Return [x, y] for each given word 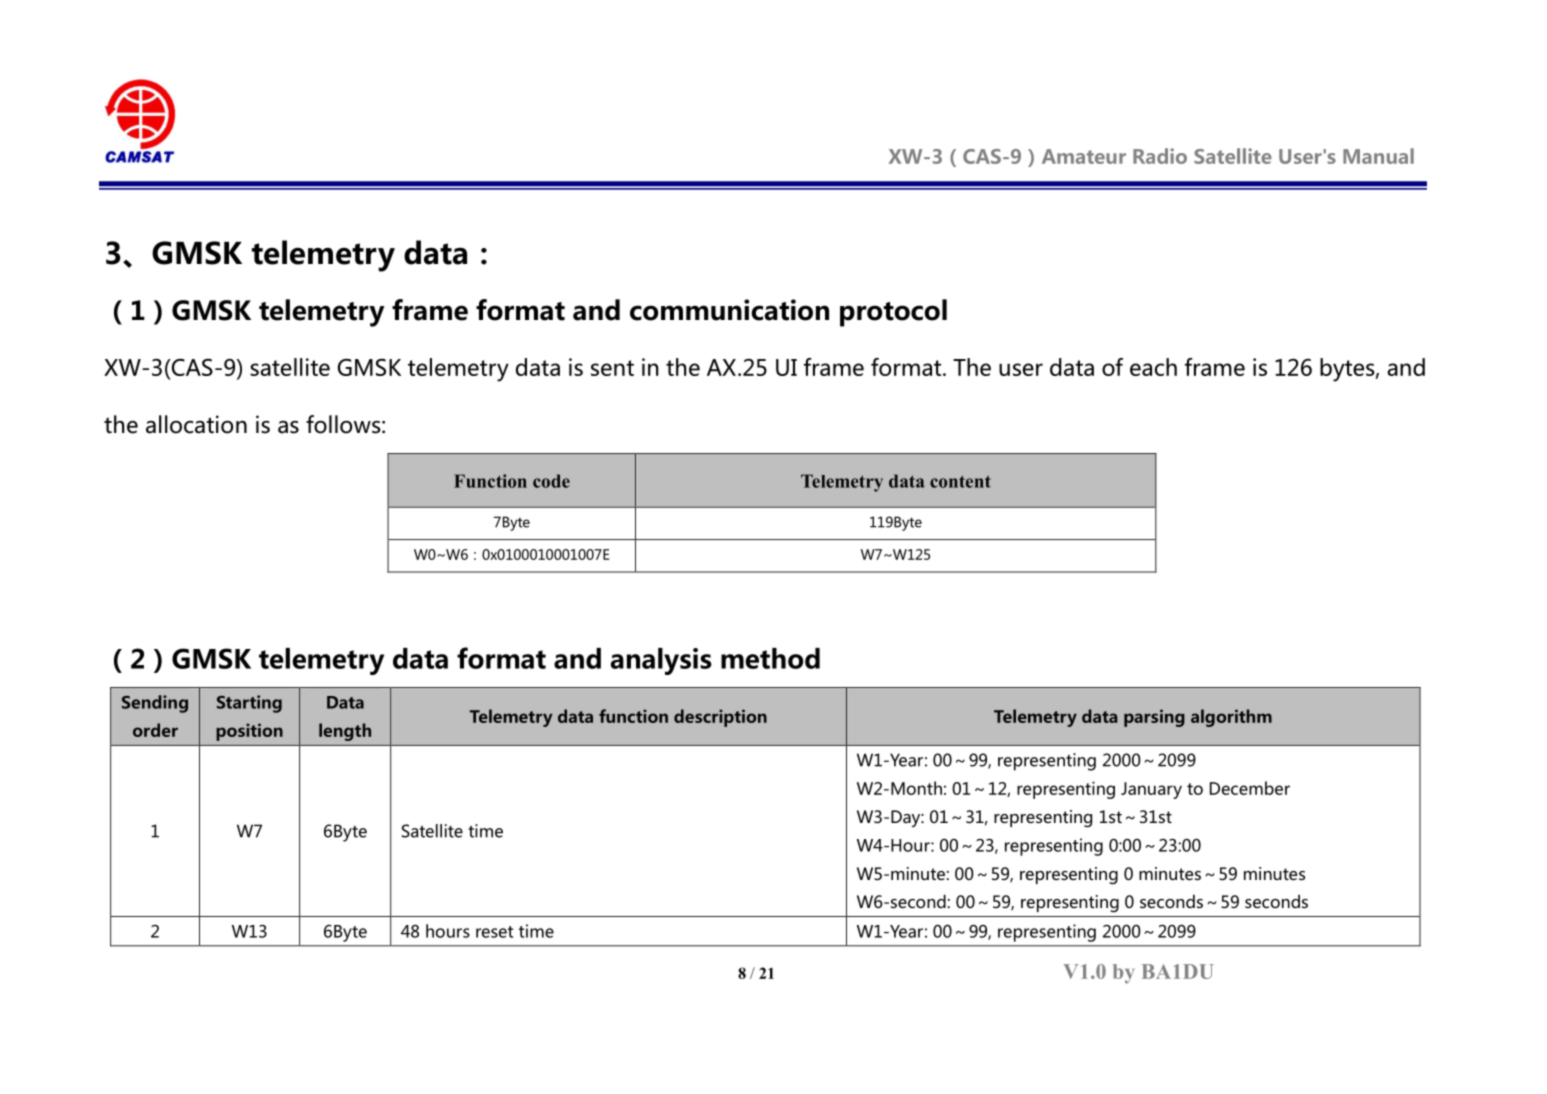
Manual [1378, 156]
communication [729, 310]
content [960, 481]
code [551, 481]
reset [494, 932]
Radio [1160, 156]
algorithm [1231, 718]
